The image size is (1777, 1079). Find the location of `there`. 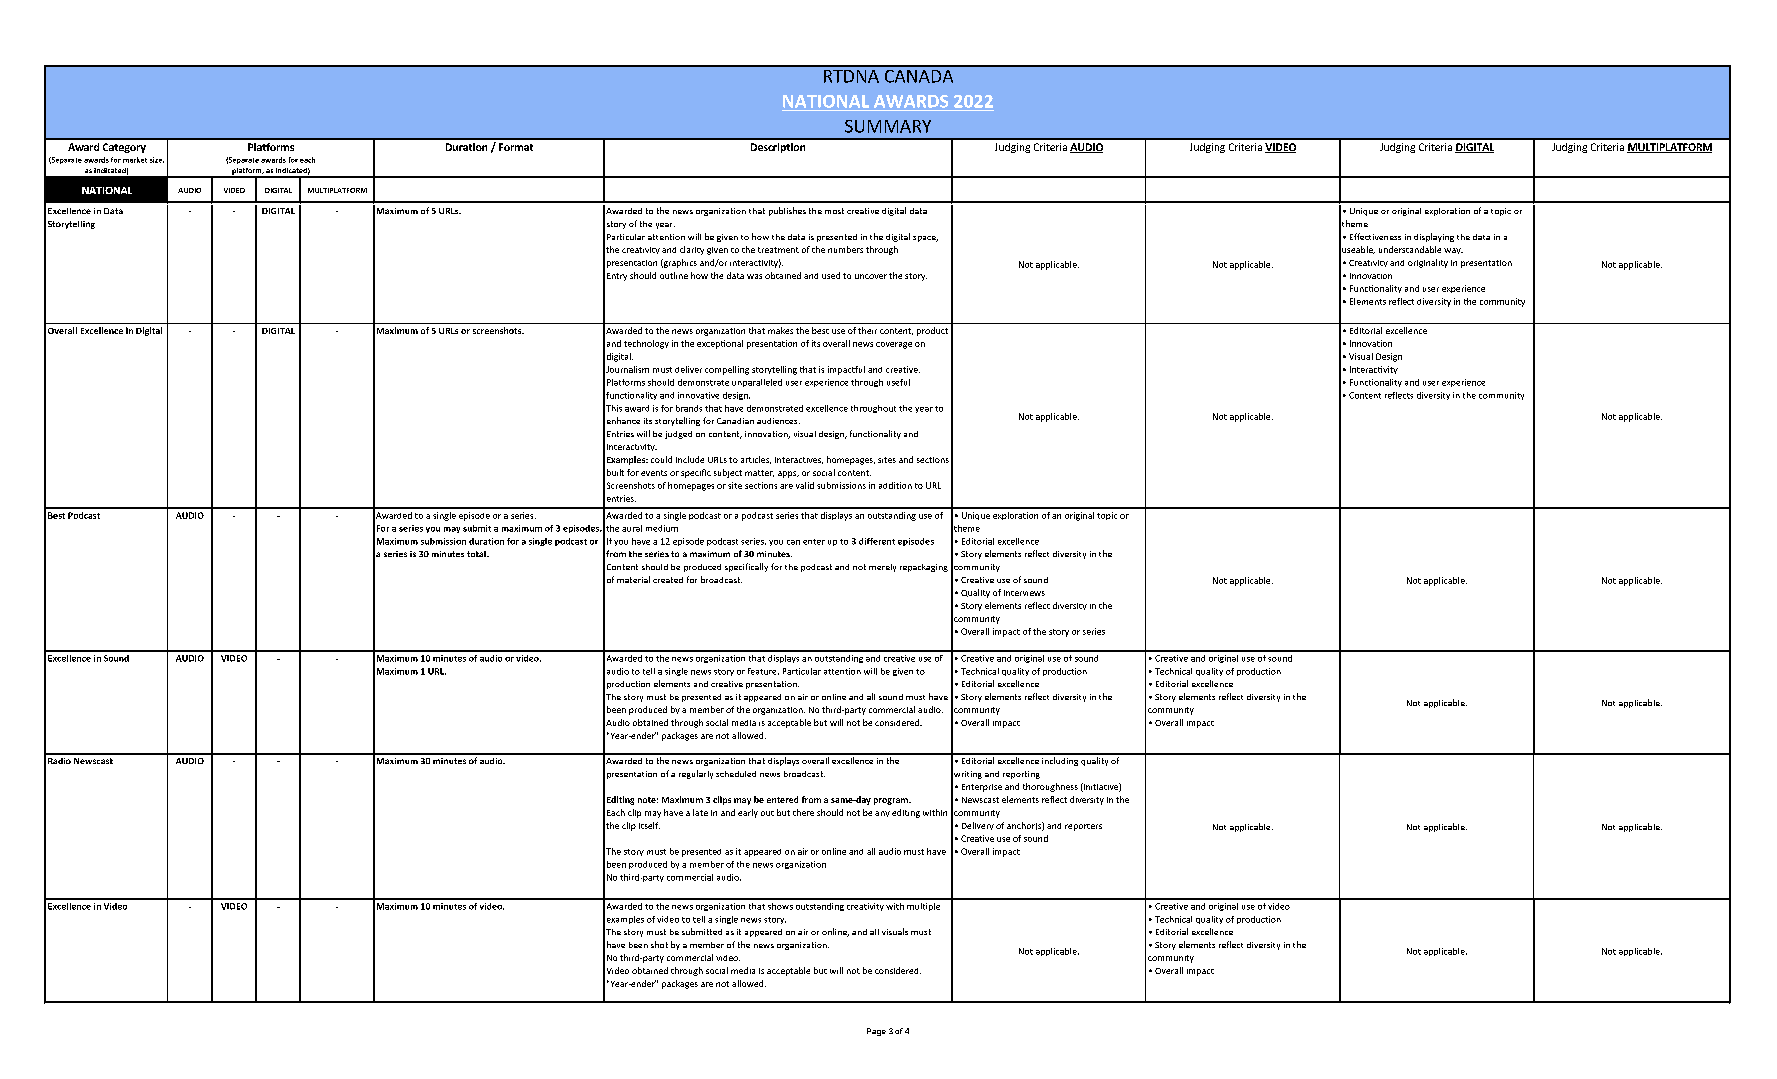

there is located at coordinates (803, 812).
